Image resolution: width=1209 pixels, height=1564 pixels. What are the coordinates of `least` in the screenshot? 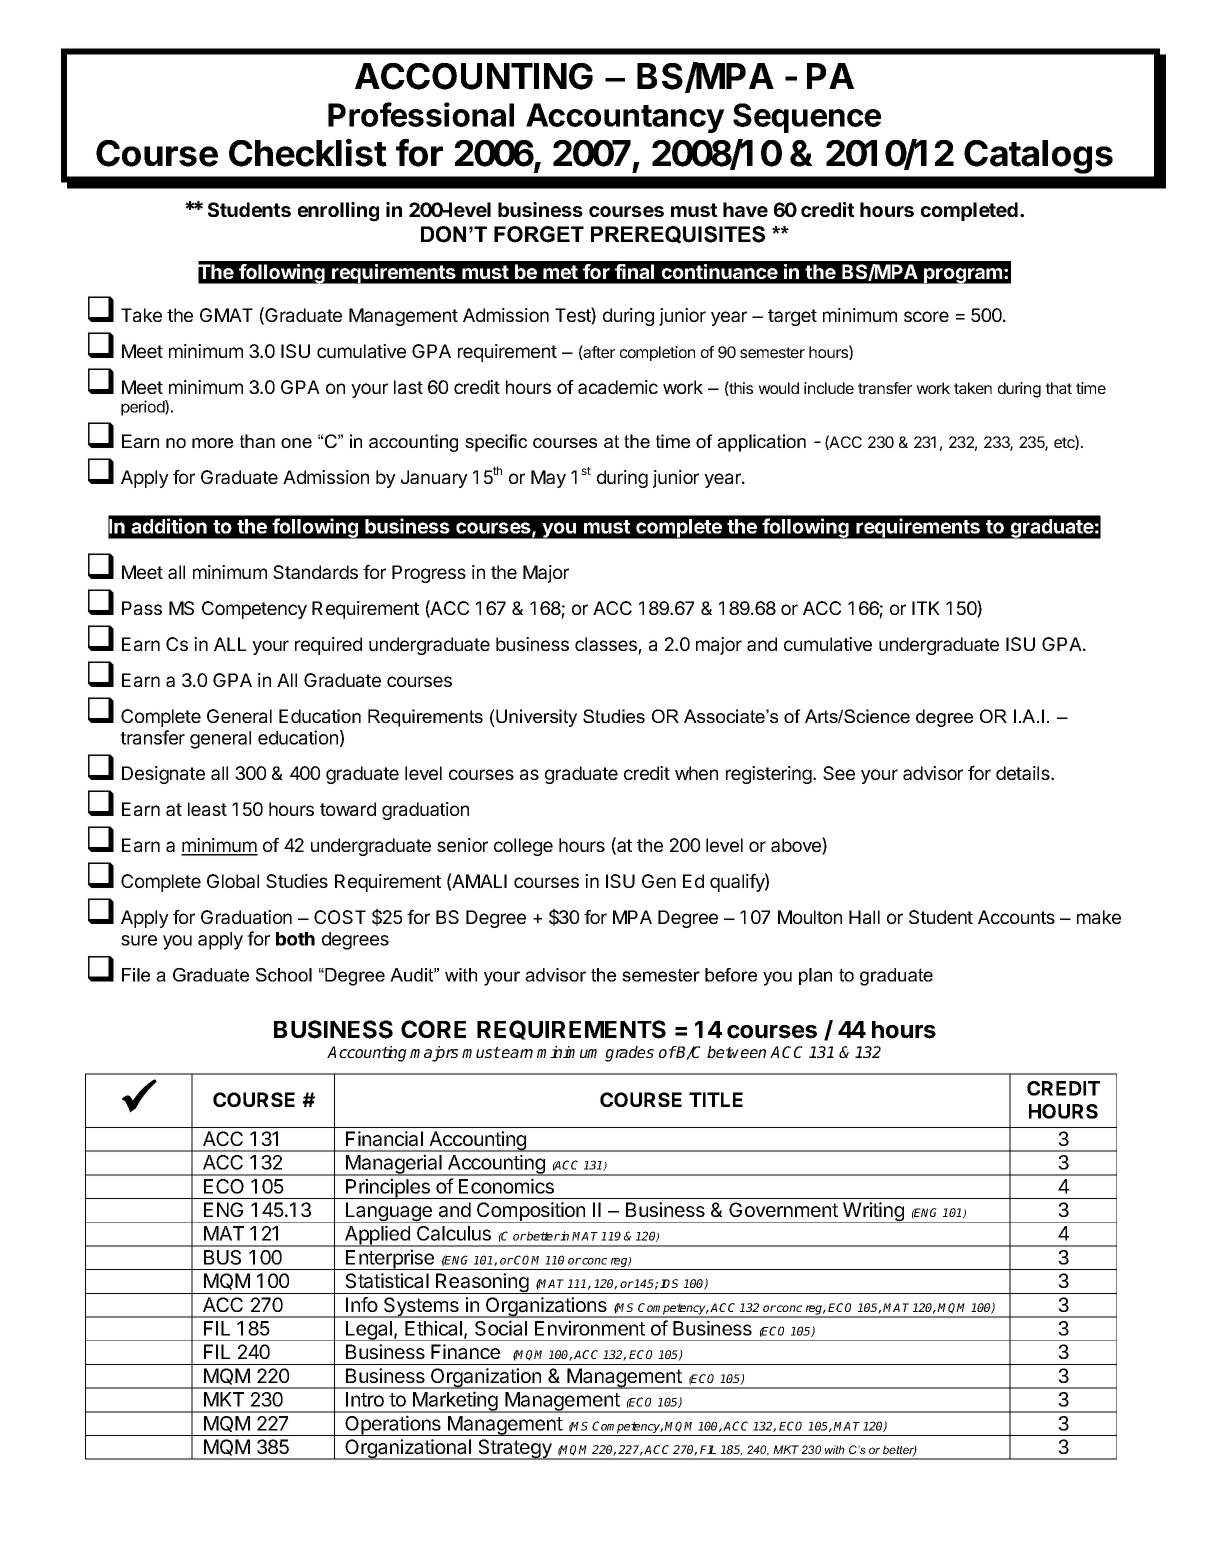 It's located at (207, 809).
